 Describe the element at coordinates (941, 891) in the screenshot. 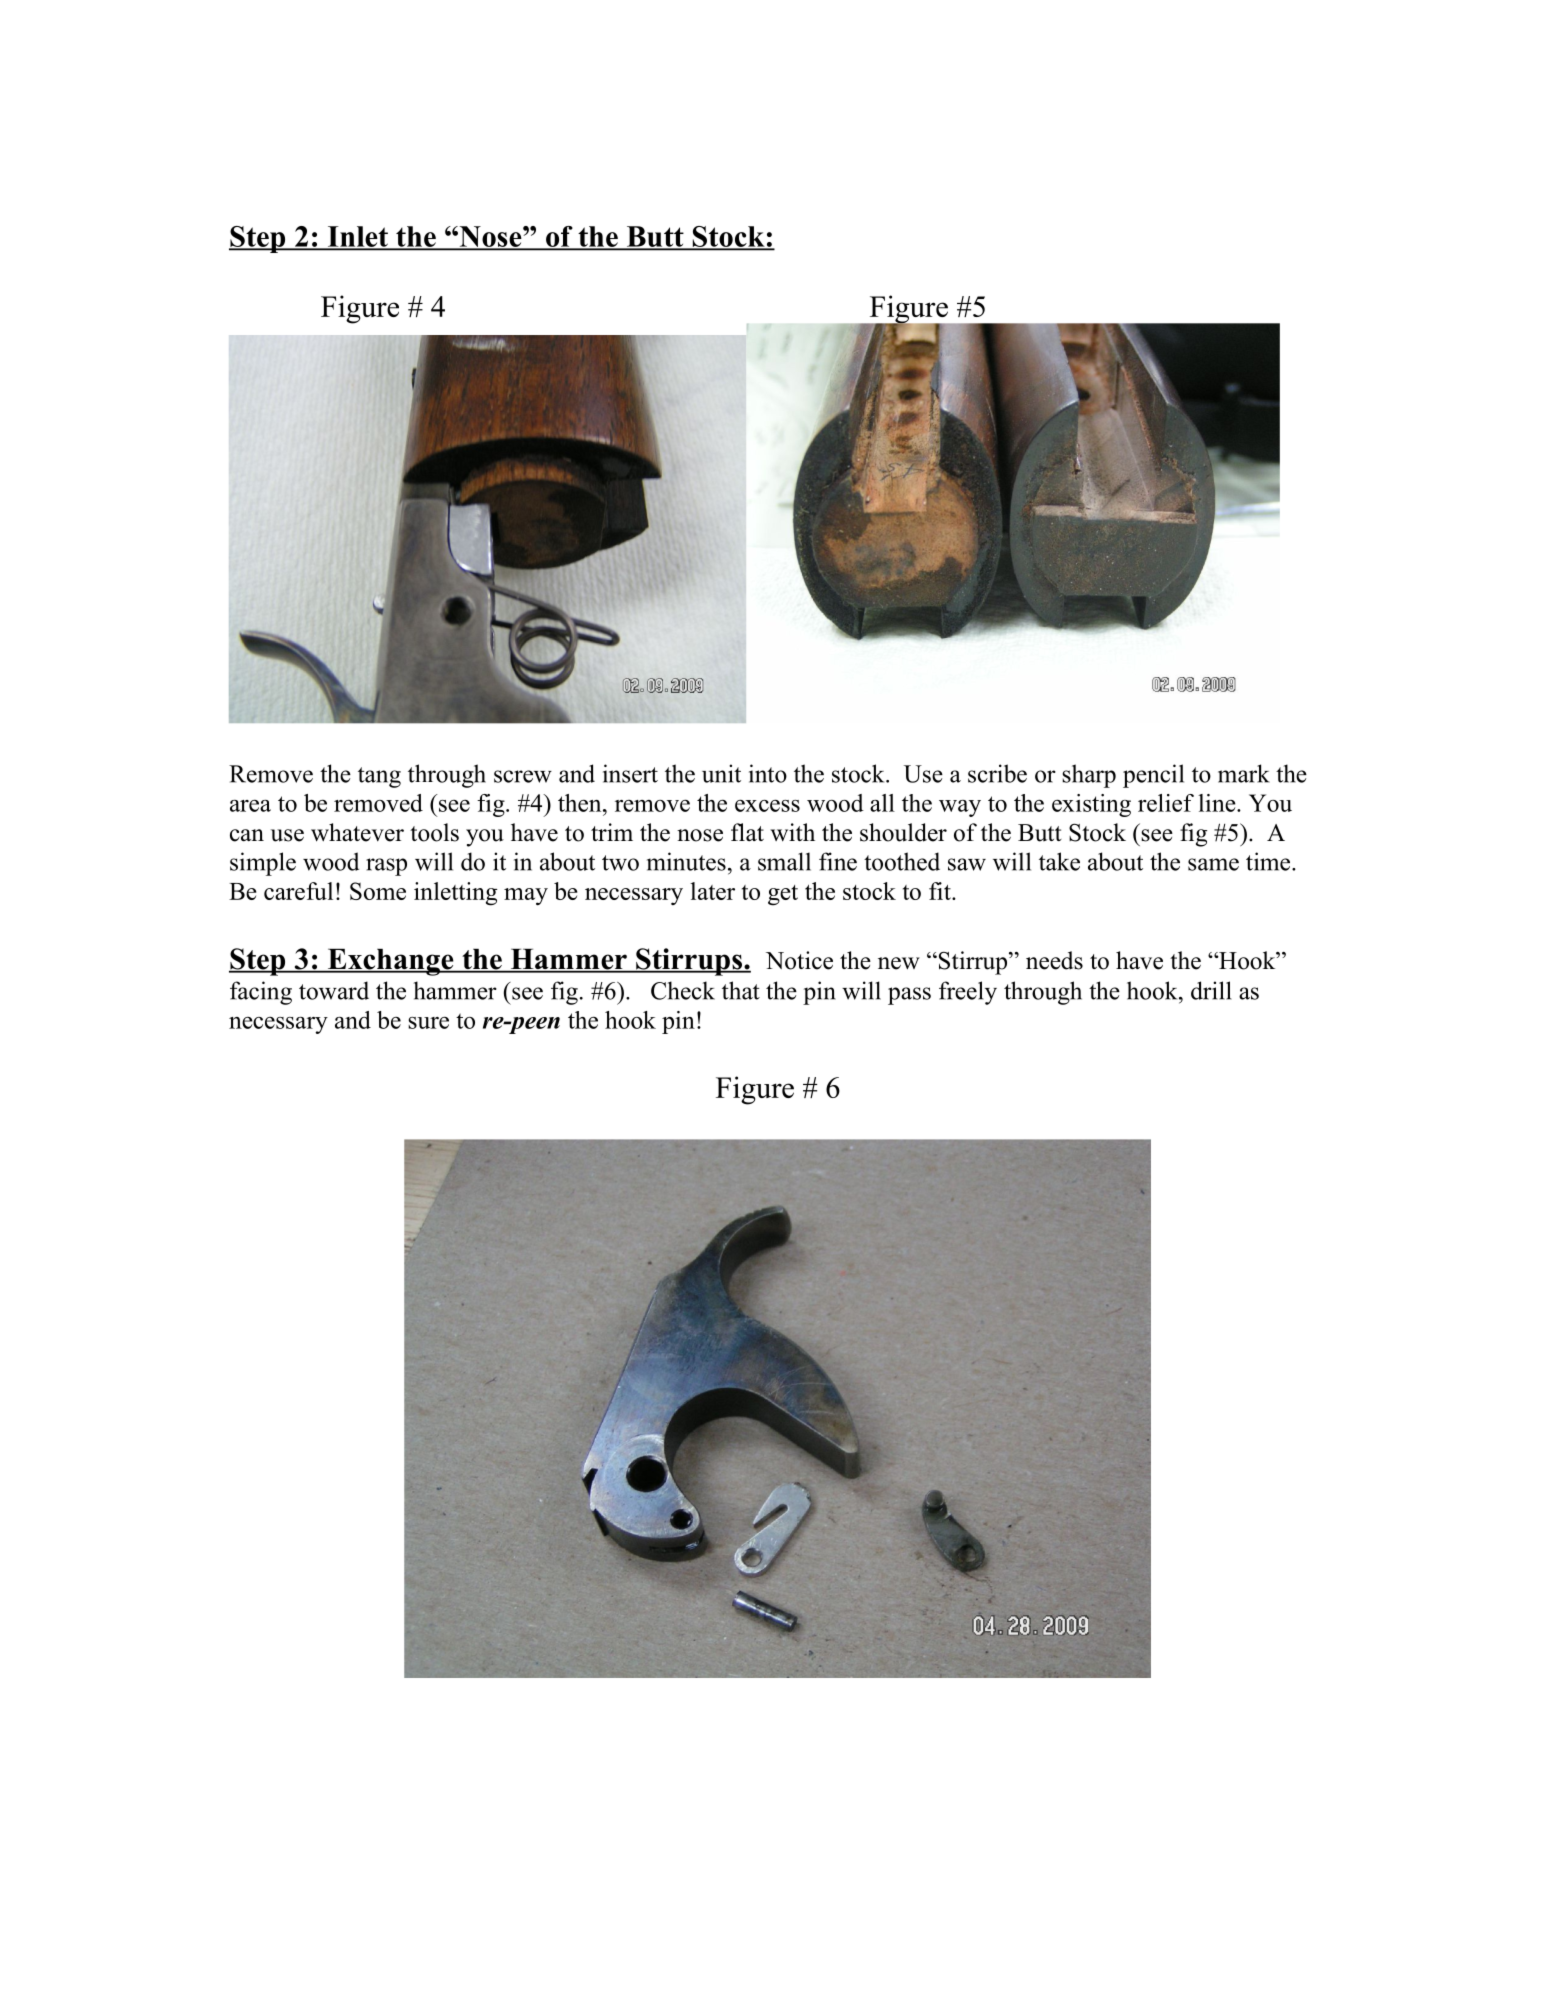

I see `fit` at that location.
